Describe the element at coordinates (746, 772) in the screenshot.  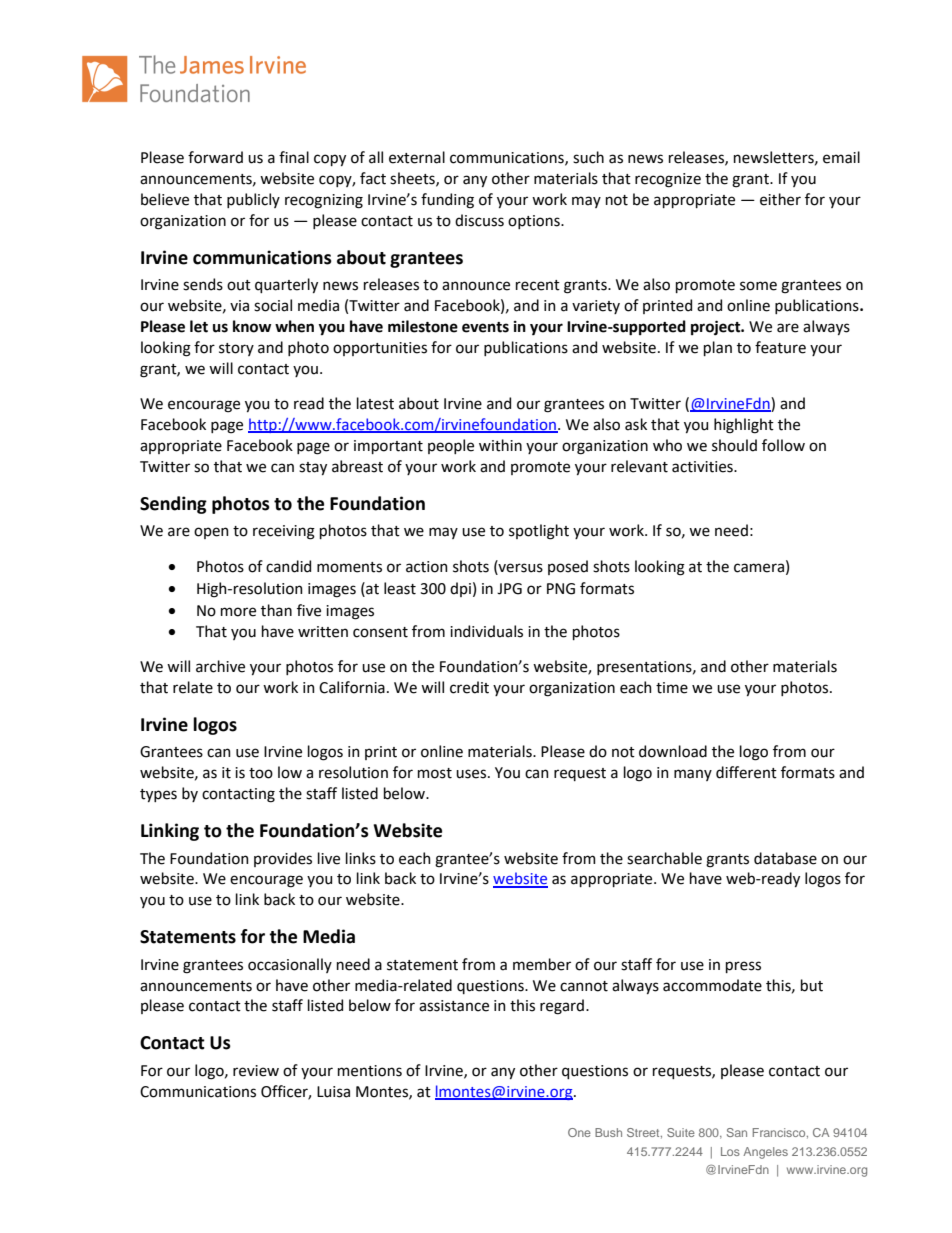
I see `different` at that location.
